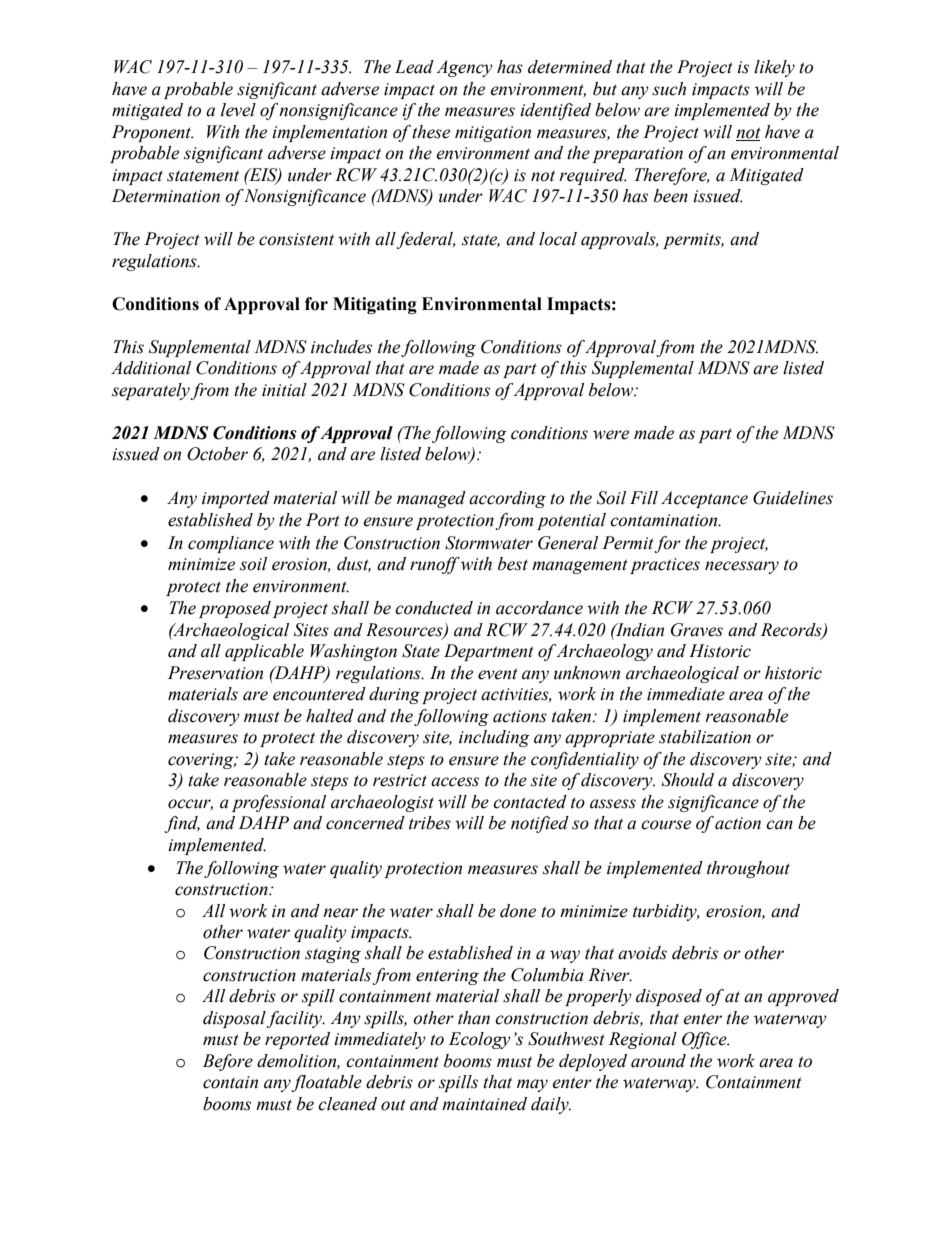 Image resolution: width=952 pixels, height=1233 pixels. I want to click on Before, so click(228, 1062).
